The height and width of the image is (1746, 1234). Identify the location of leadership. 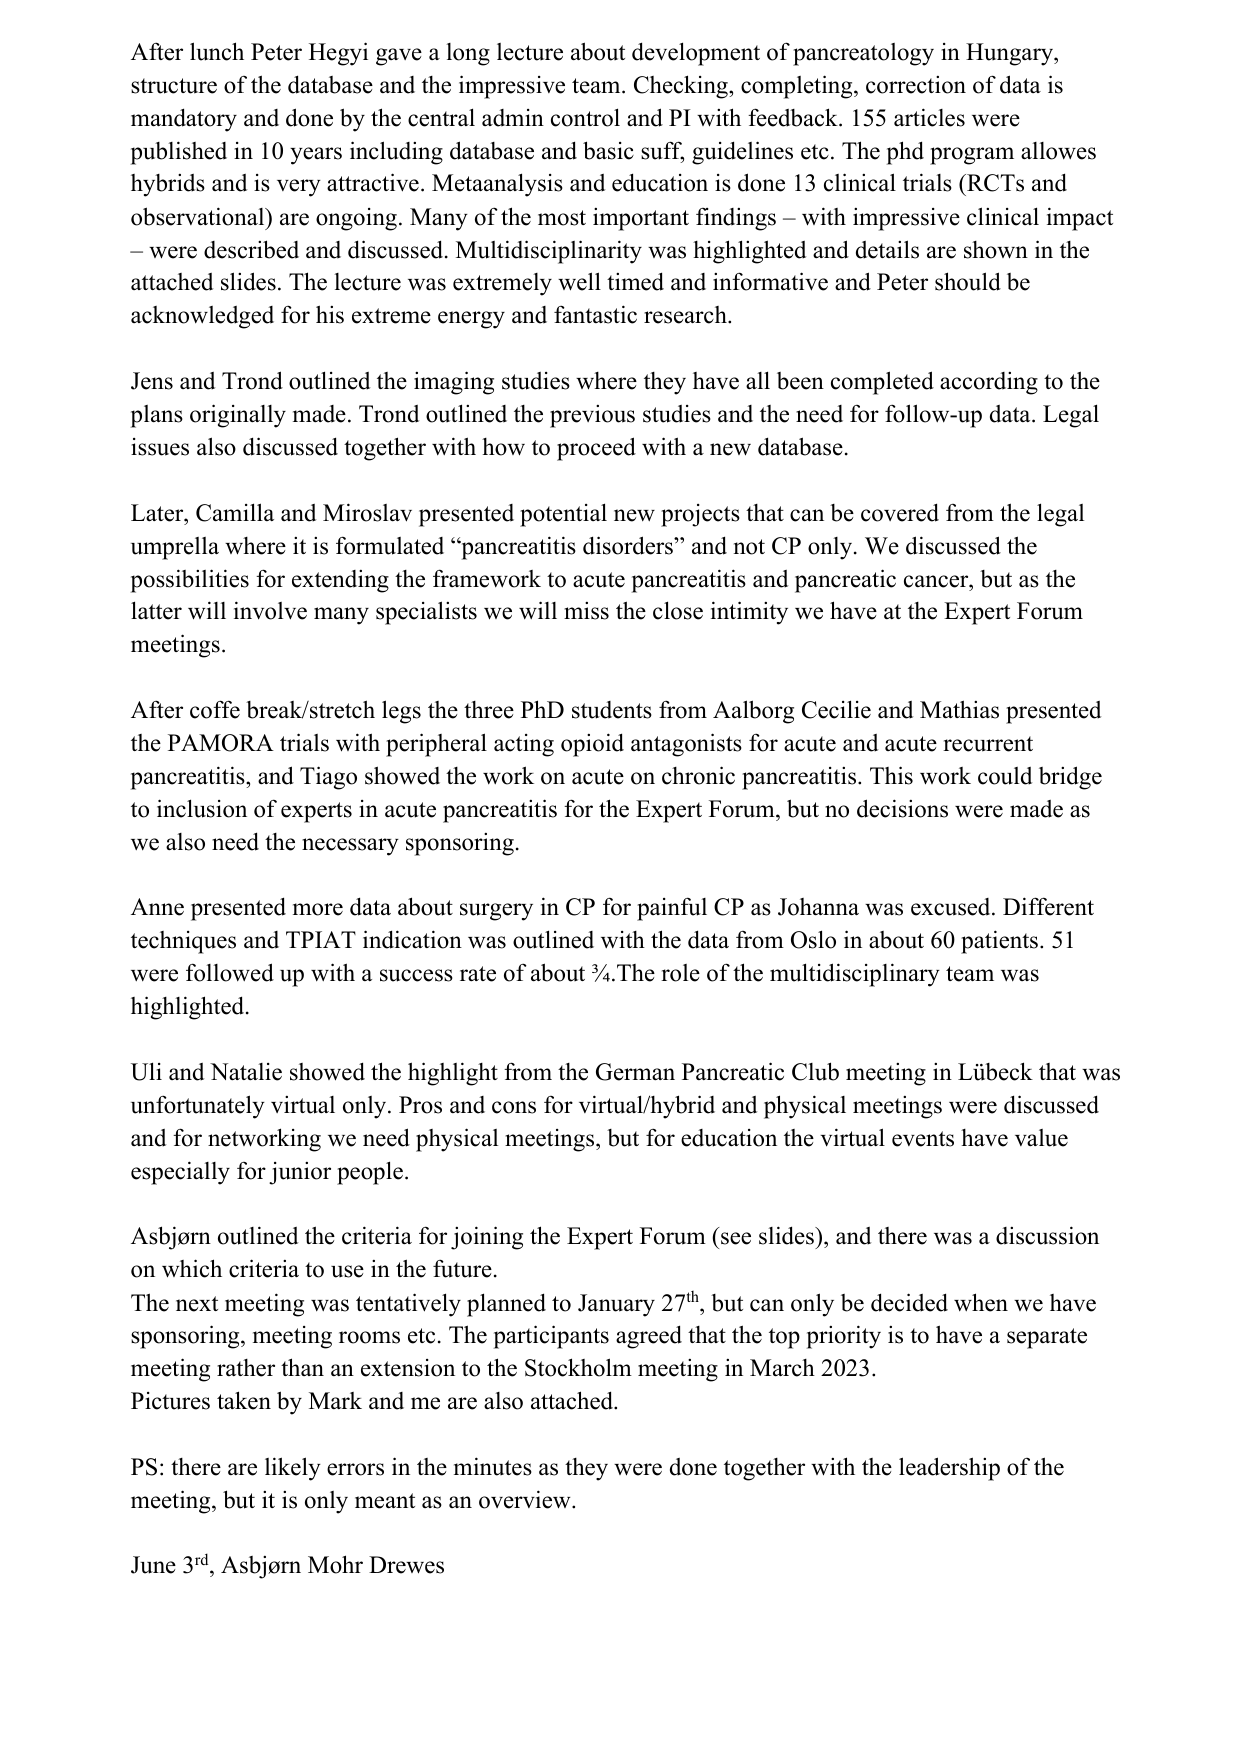
(949, 1469).
